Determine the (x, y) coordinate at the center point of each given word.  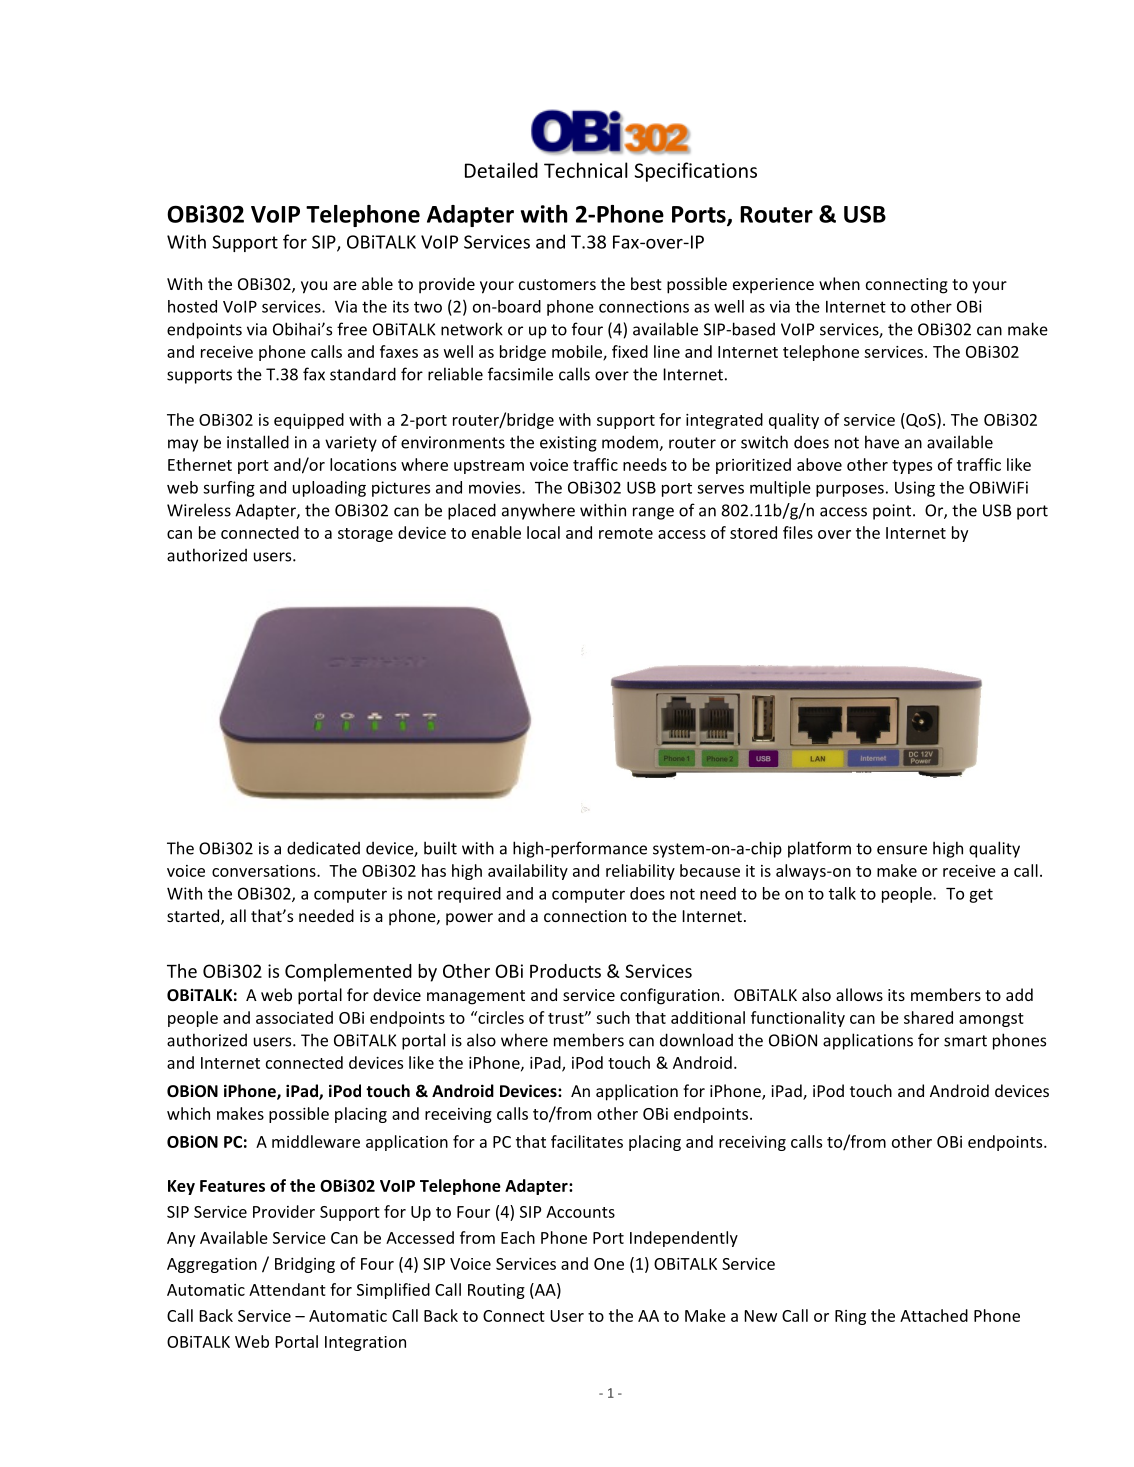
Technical (586, 170)
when (839, 283)
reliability (640, 872)
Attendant (287, 1289)
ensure (902, 850)
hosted (192, 306)
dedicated (323, 848)
